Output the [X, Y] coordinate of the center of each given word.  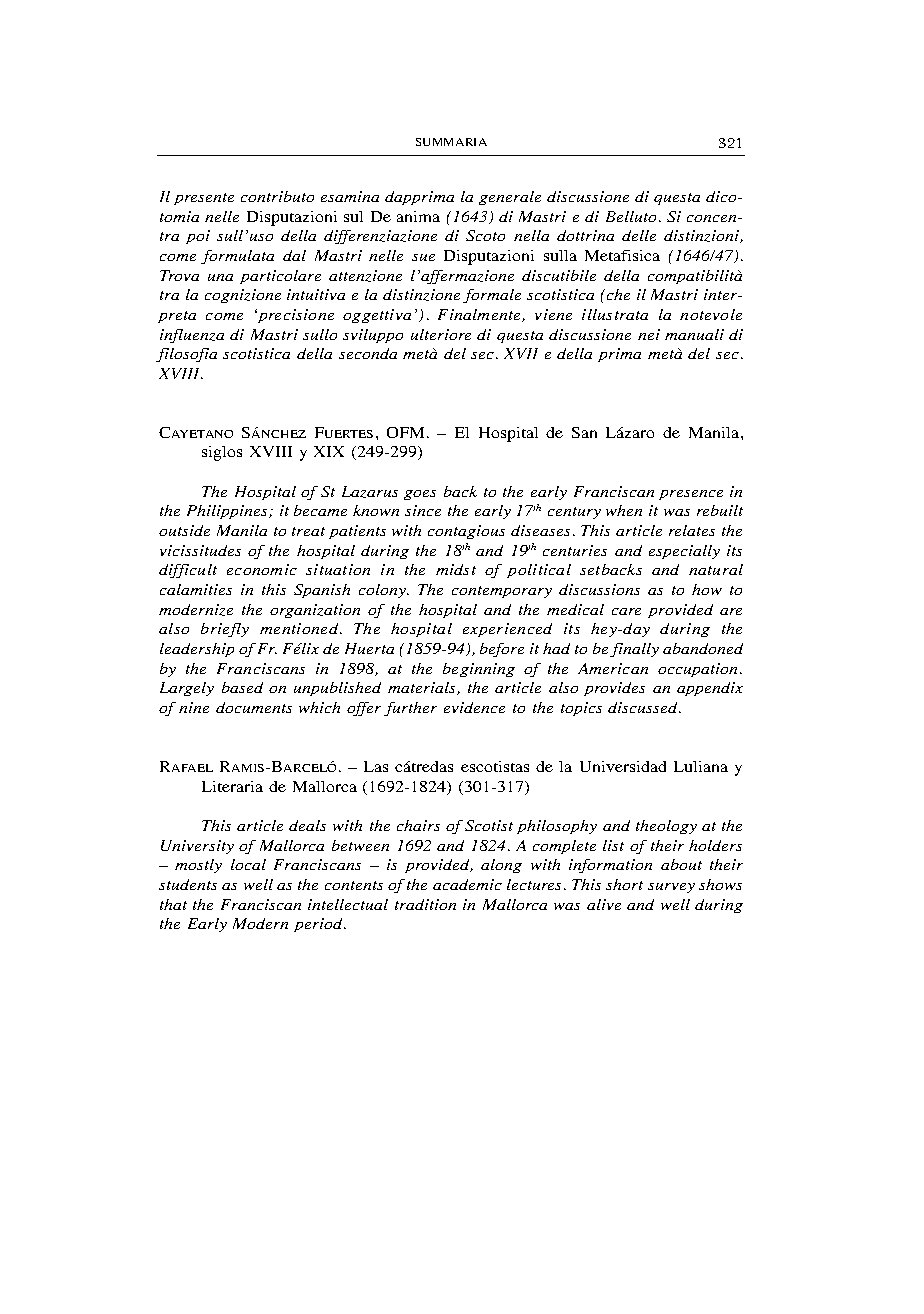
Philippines [228, 512]
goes [420, 495]
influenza [192, 336]
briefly [225, 630]
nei [649, 334]
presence [691, 495]
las [376, 766]
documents [254, 707]
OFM [407, 432]
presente [204, 199]
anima [418, 216]
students [188, 884]
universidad [623, 766]
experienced [507, 630]
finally [634, 650]
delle [639, 235]
